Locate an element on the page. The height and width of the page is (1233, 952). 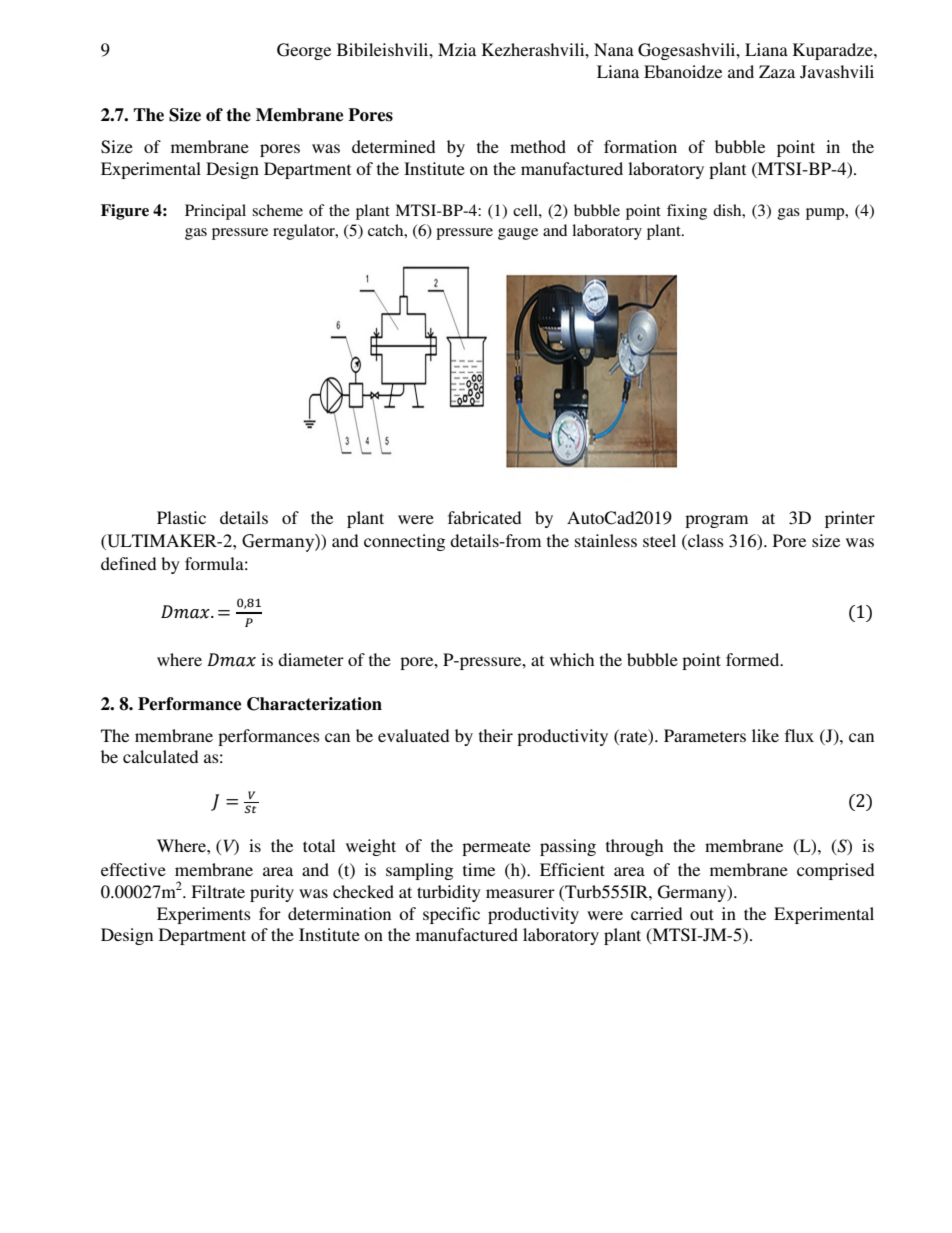
regulator is located at coordinates (305, 232).
